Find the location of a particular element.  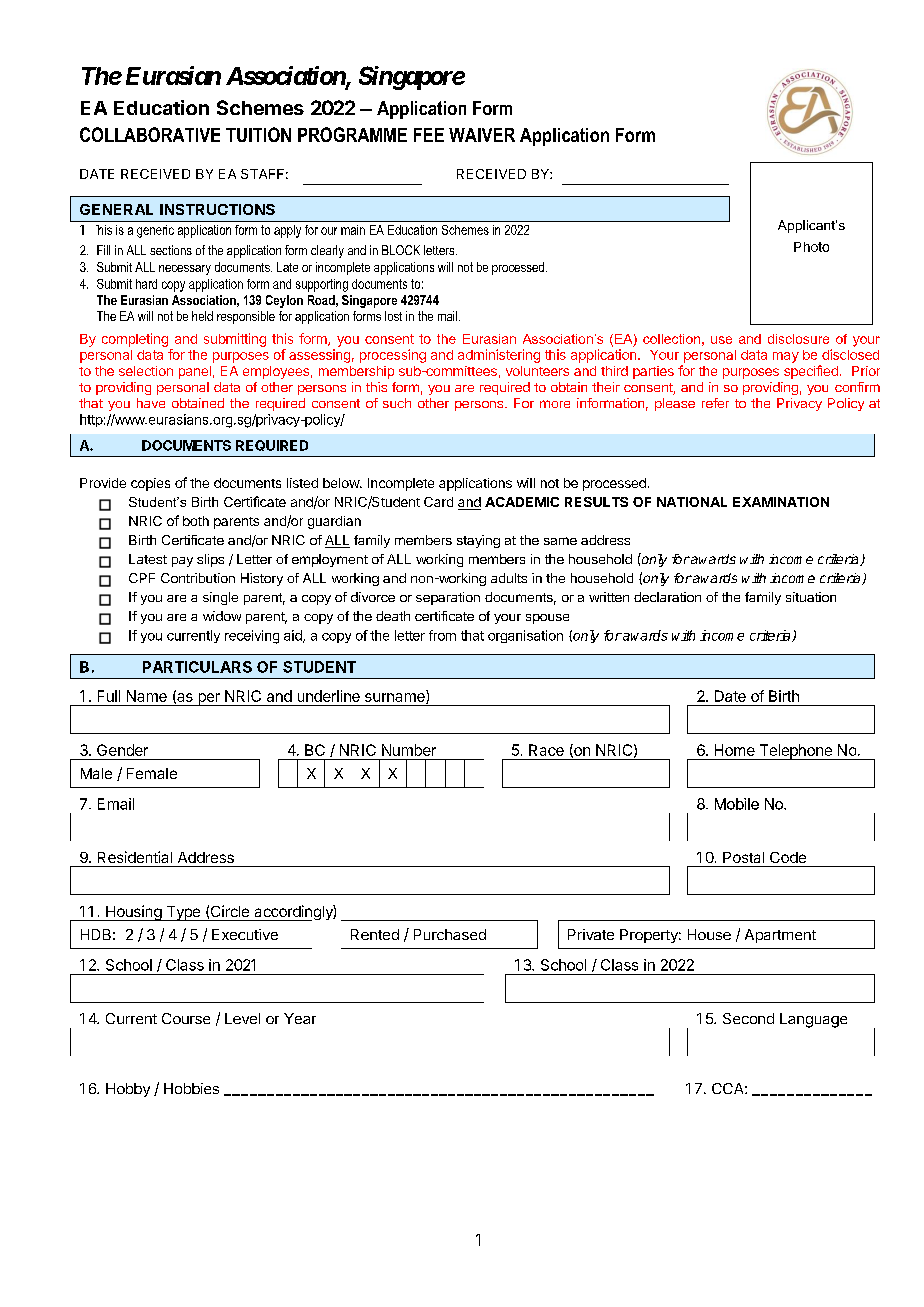

Race is located at coordinates (546, 750).
